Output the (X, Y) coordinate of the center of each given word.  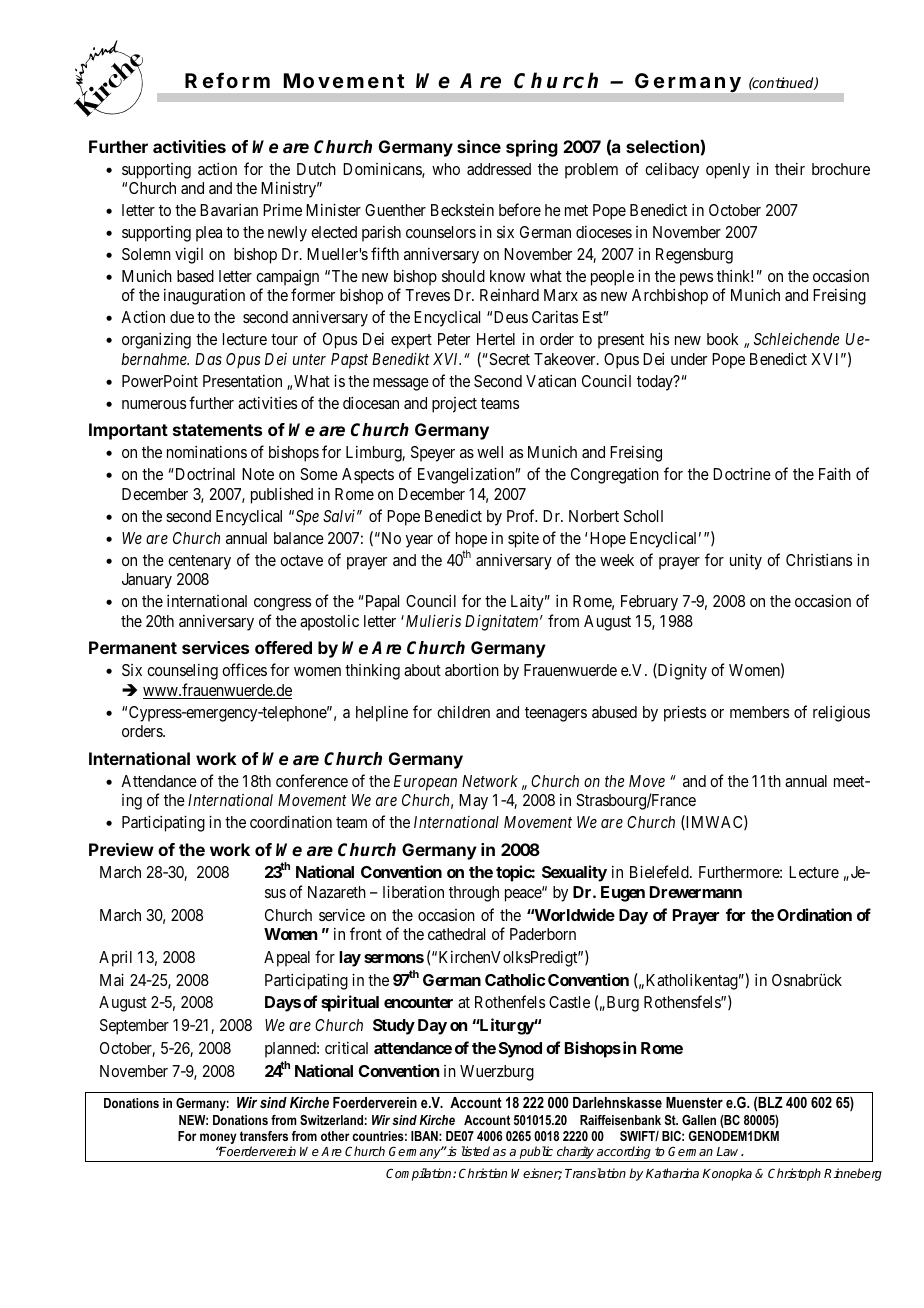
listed (476, 1151)
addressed (499, 169)
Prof (522, 515)
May (473, 802)
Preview (121, 849)
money (218, 1140)
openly (728, 171)
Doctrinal (204, 474)
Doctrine (742, 473)
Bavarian (229, 209)
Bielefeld (660, 871)
